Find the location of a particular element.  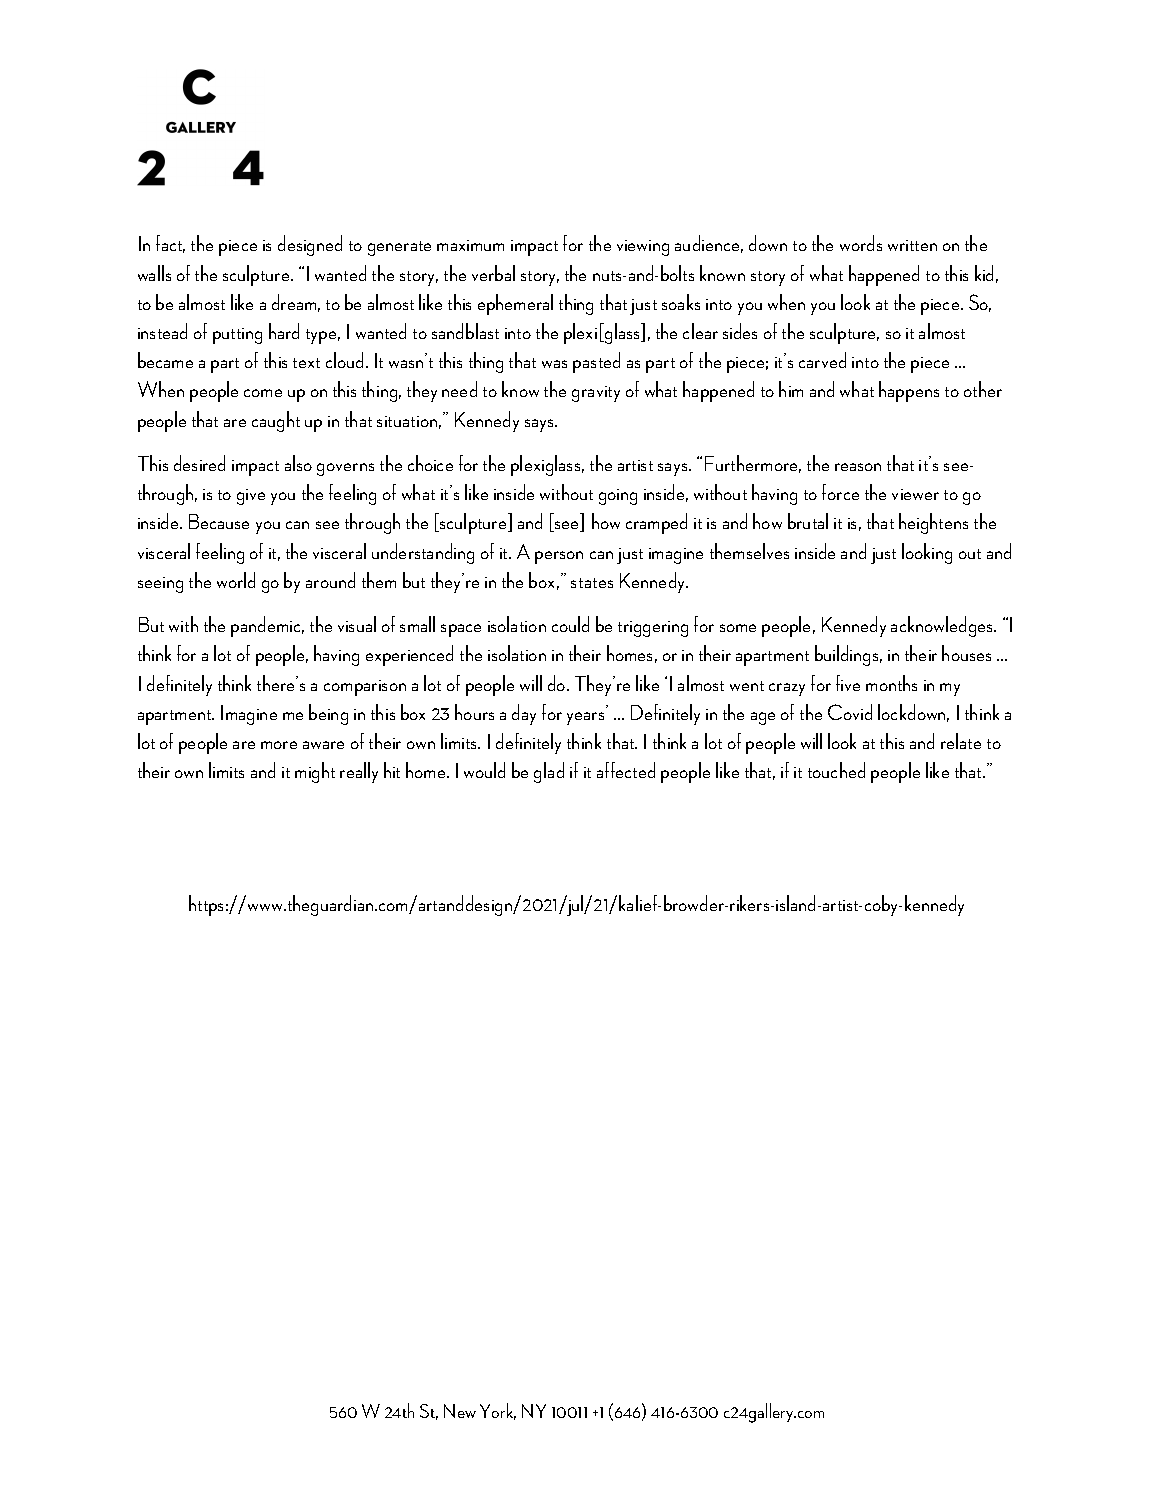

designed is located at coordinates (310, 245).
